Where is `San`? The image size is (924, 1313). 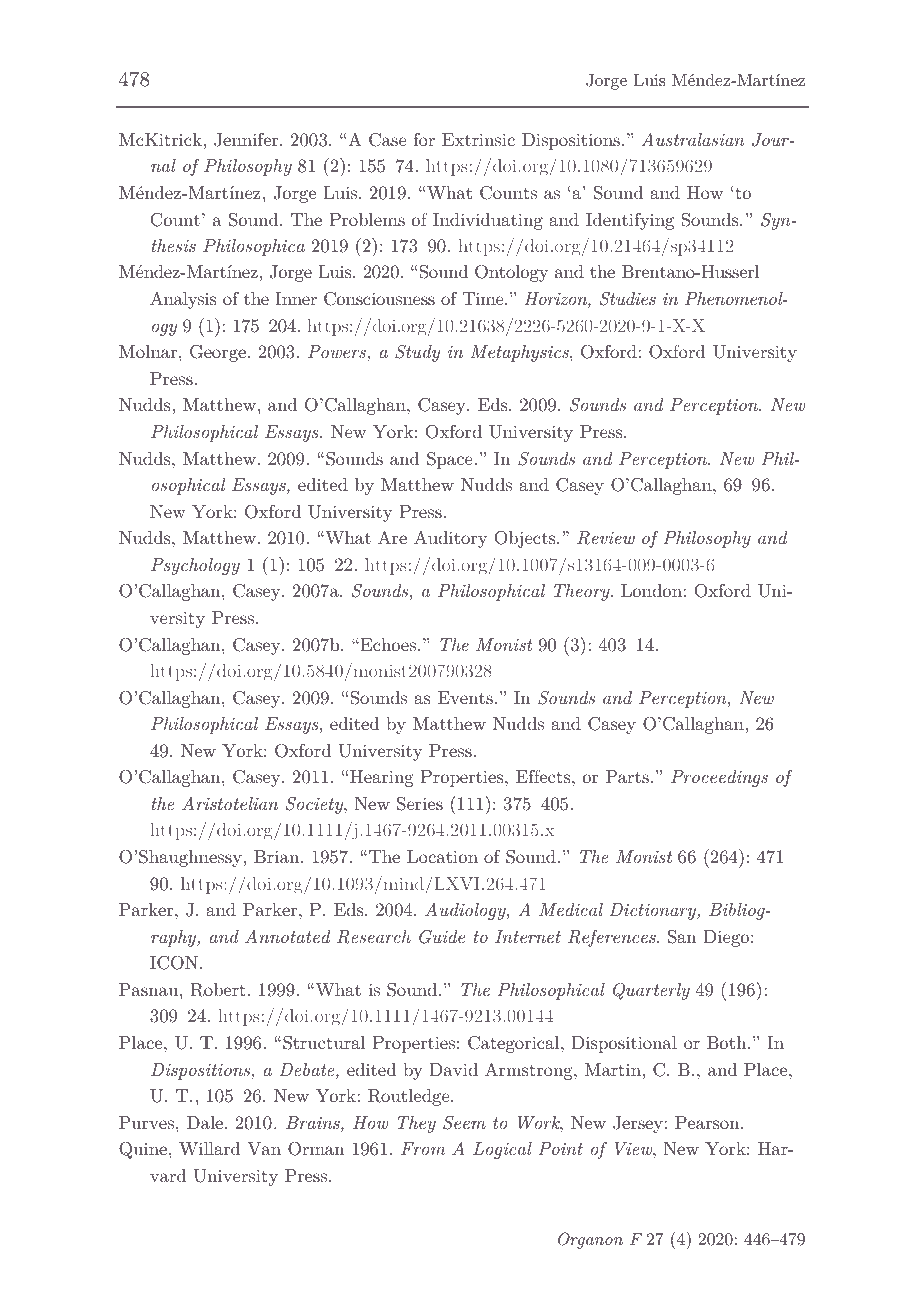
San is located at coordinates (682, 936).
